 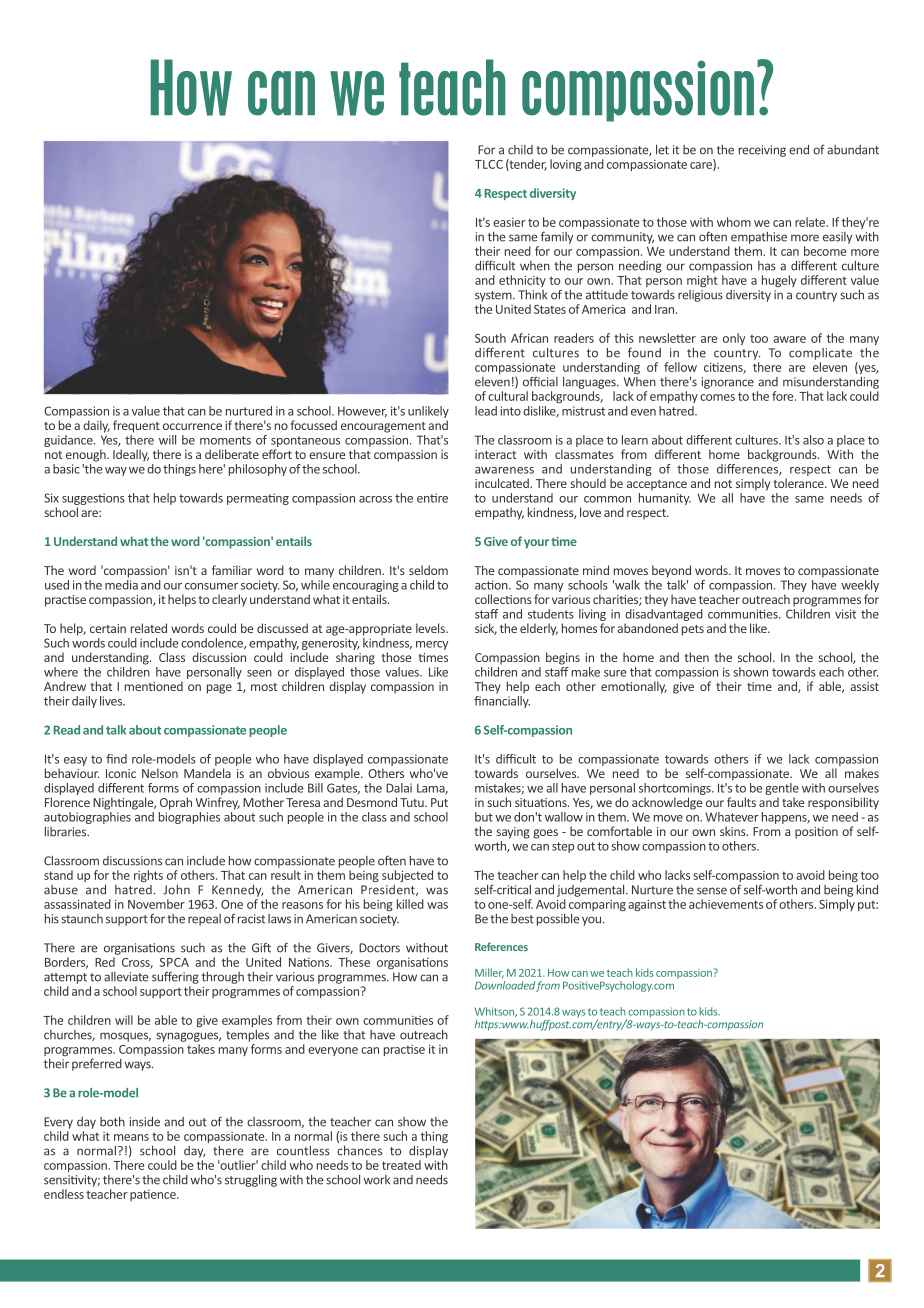 What do you see at coordinates (176, 803) in the page?
I see `Oprah` at bounding box center [176, 803].
